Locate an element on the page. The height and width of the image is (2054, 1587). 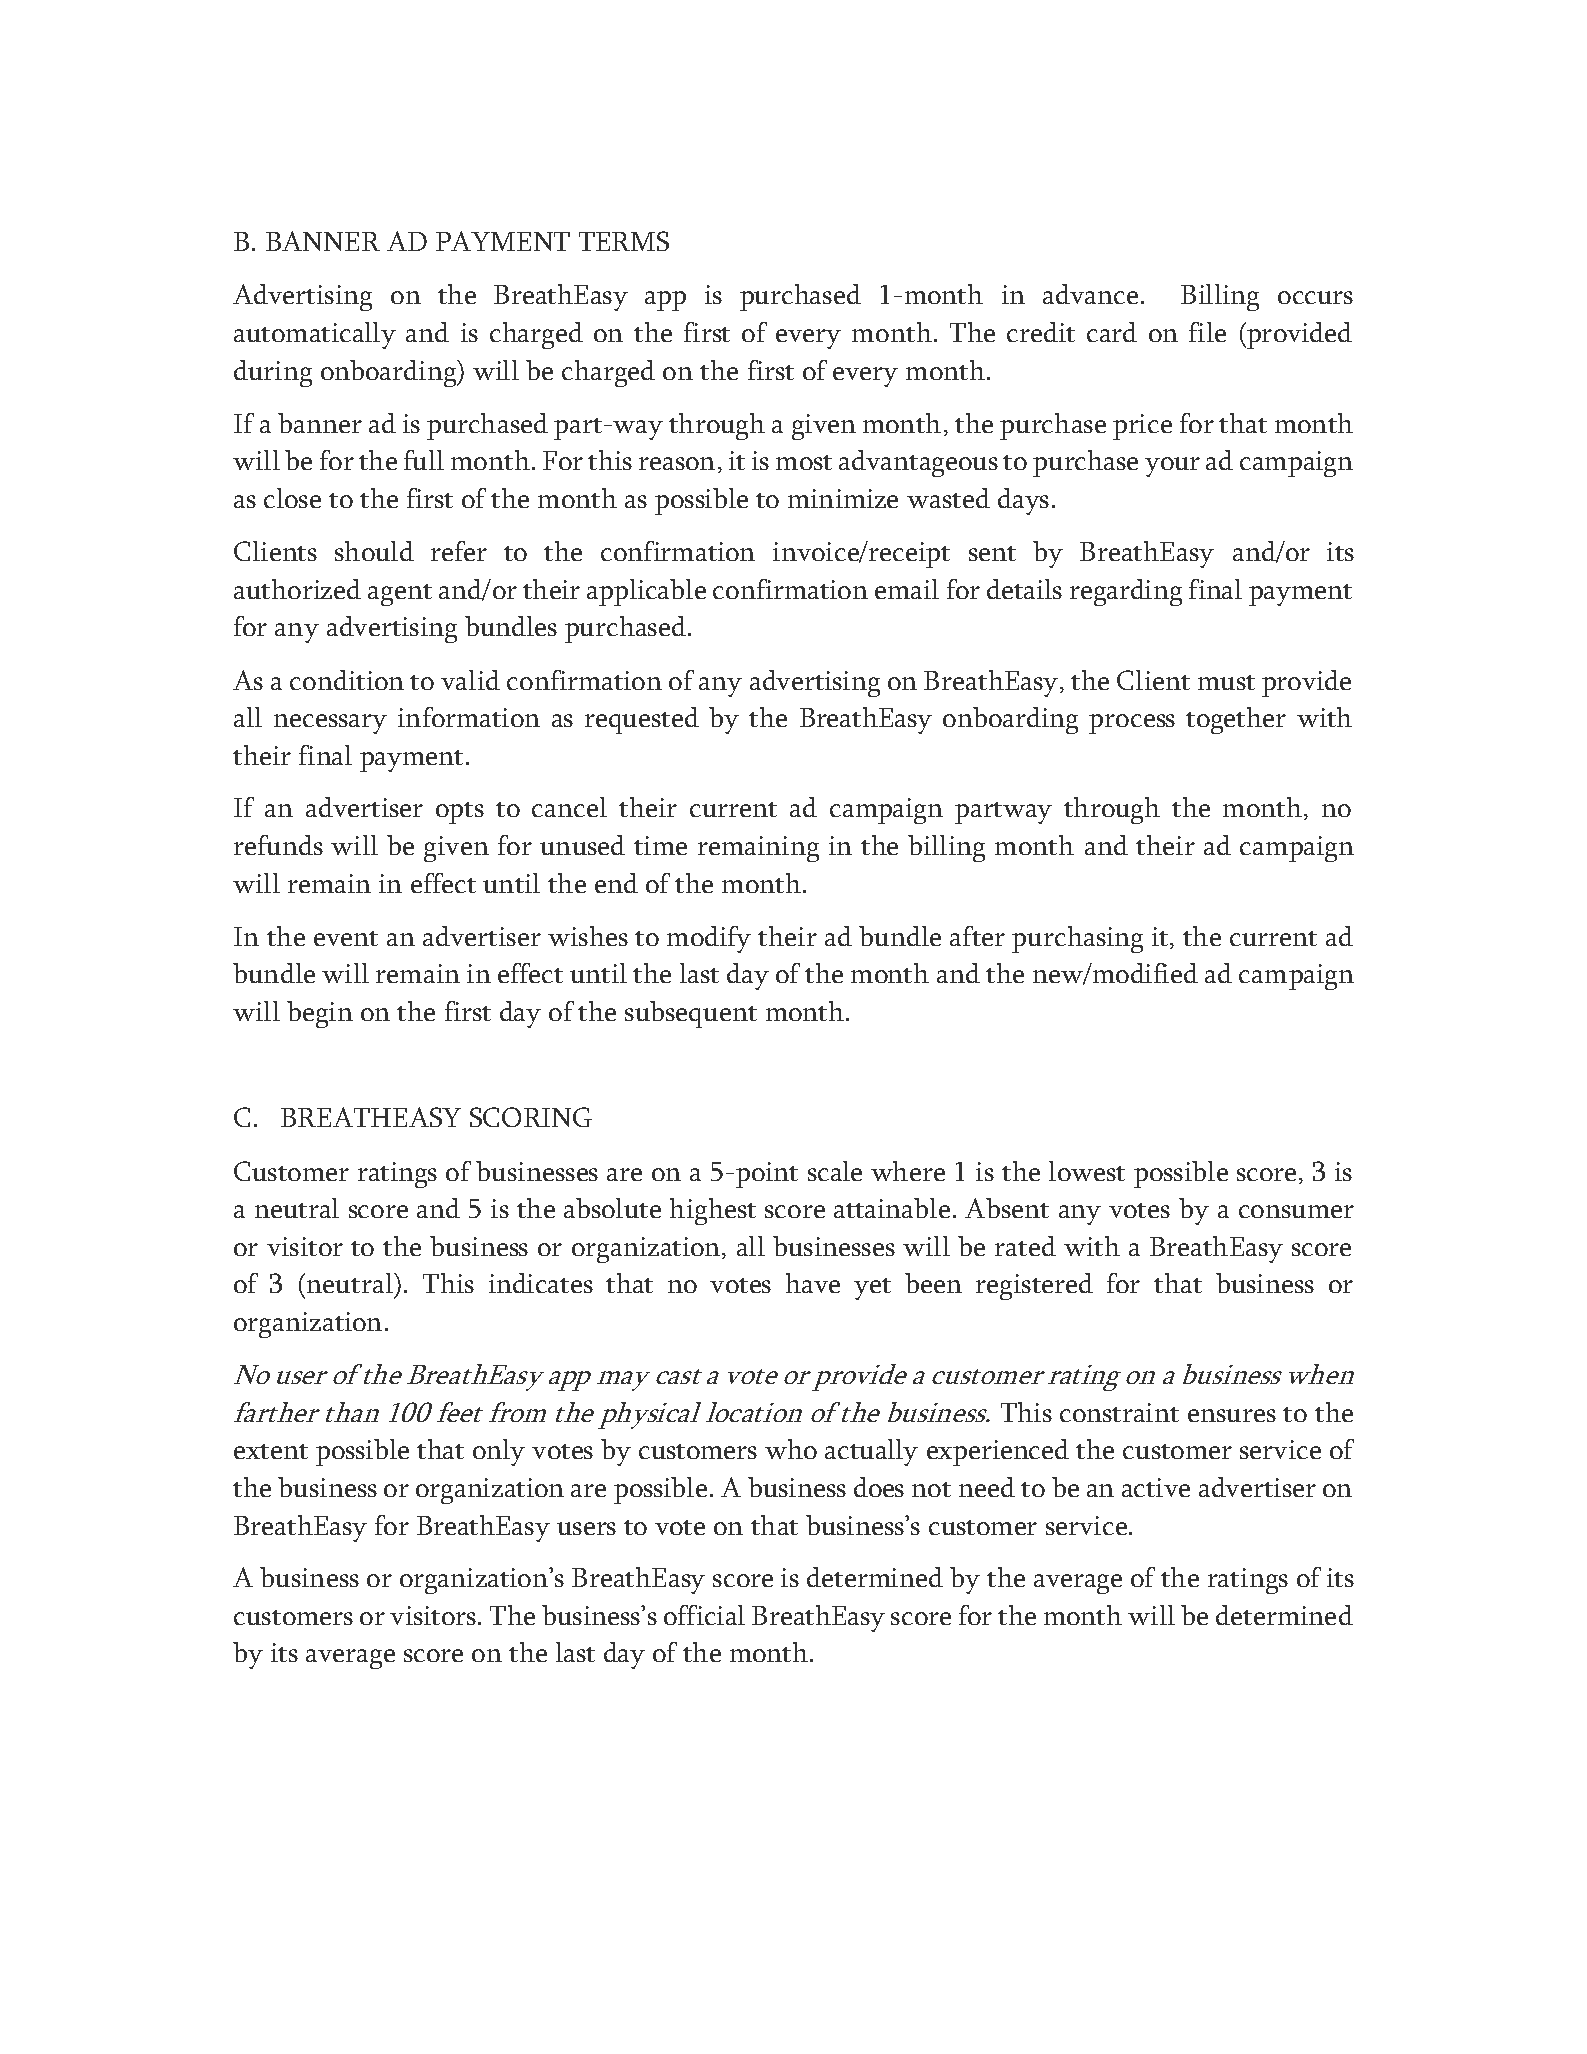
TERMS is located at coordinates (624, 241).
